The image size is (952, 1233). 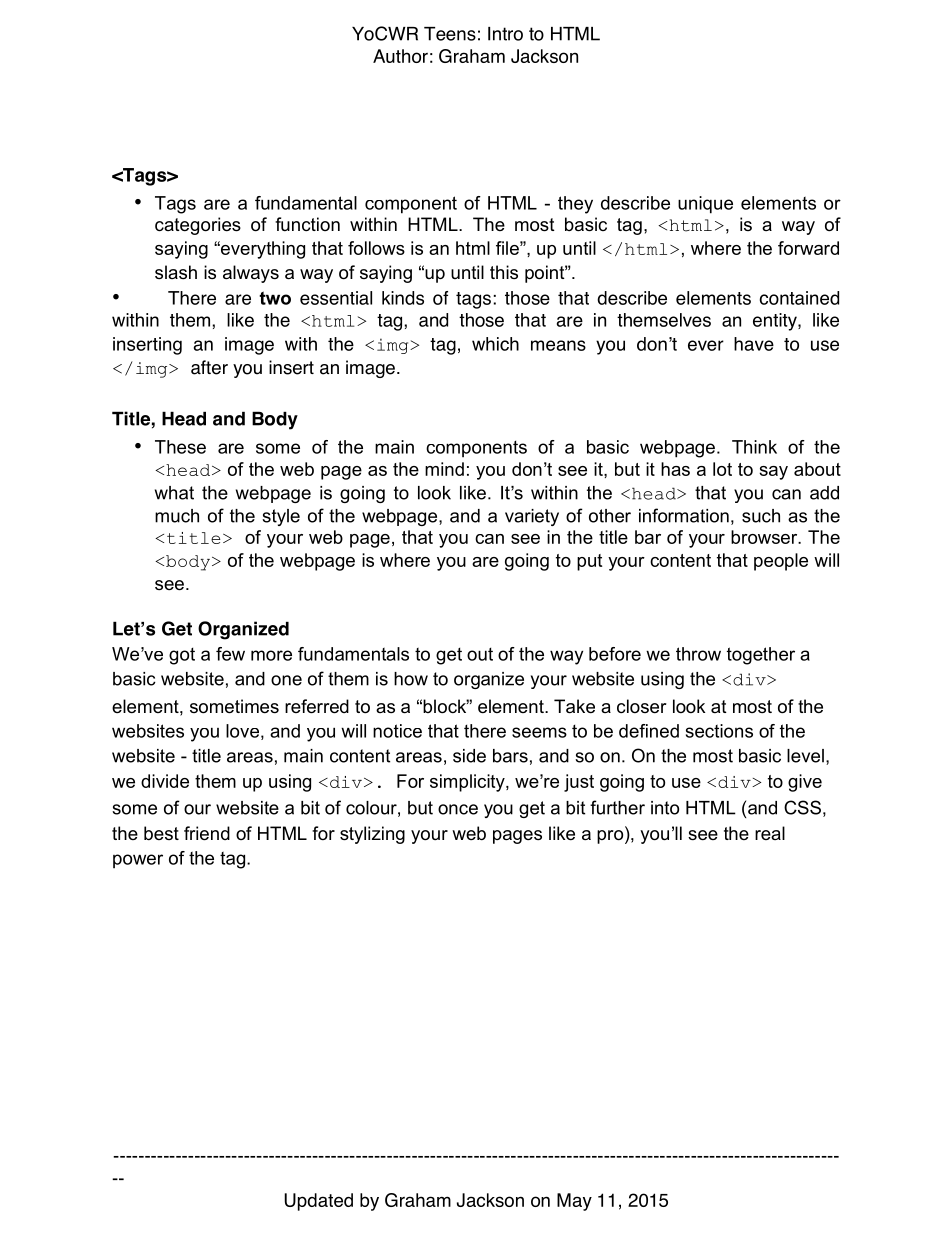 What do you see at coordinates (318, 1202) in the screenshot?
I see `Updated` at bounding box center [318, 1202].
